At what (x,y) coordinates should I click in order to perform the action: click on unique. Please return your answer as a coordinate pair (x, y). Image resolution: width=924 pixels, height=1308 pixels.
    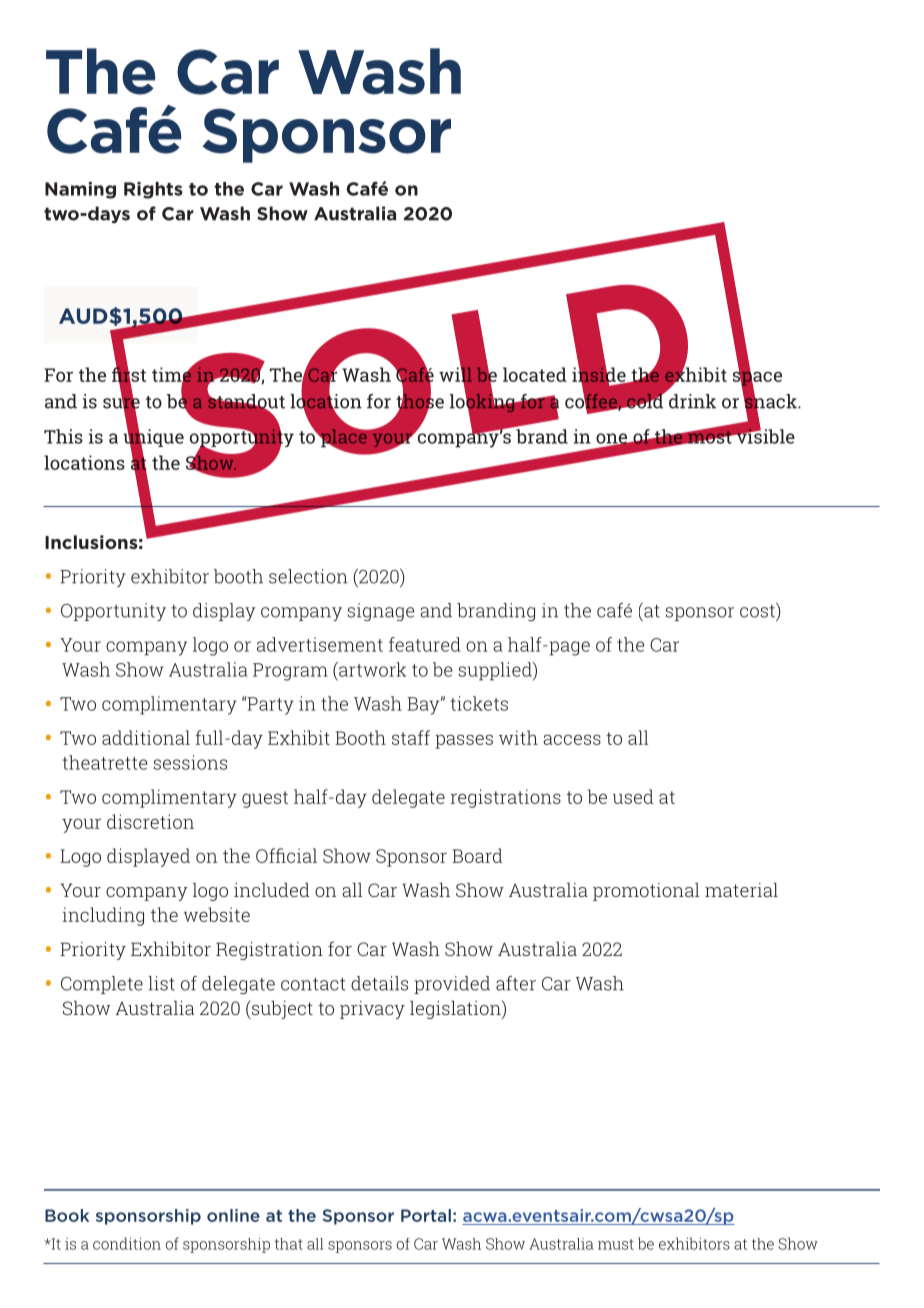
    Looking at the image, I should click on (153, 438).
